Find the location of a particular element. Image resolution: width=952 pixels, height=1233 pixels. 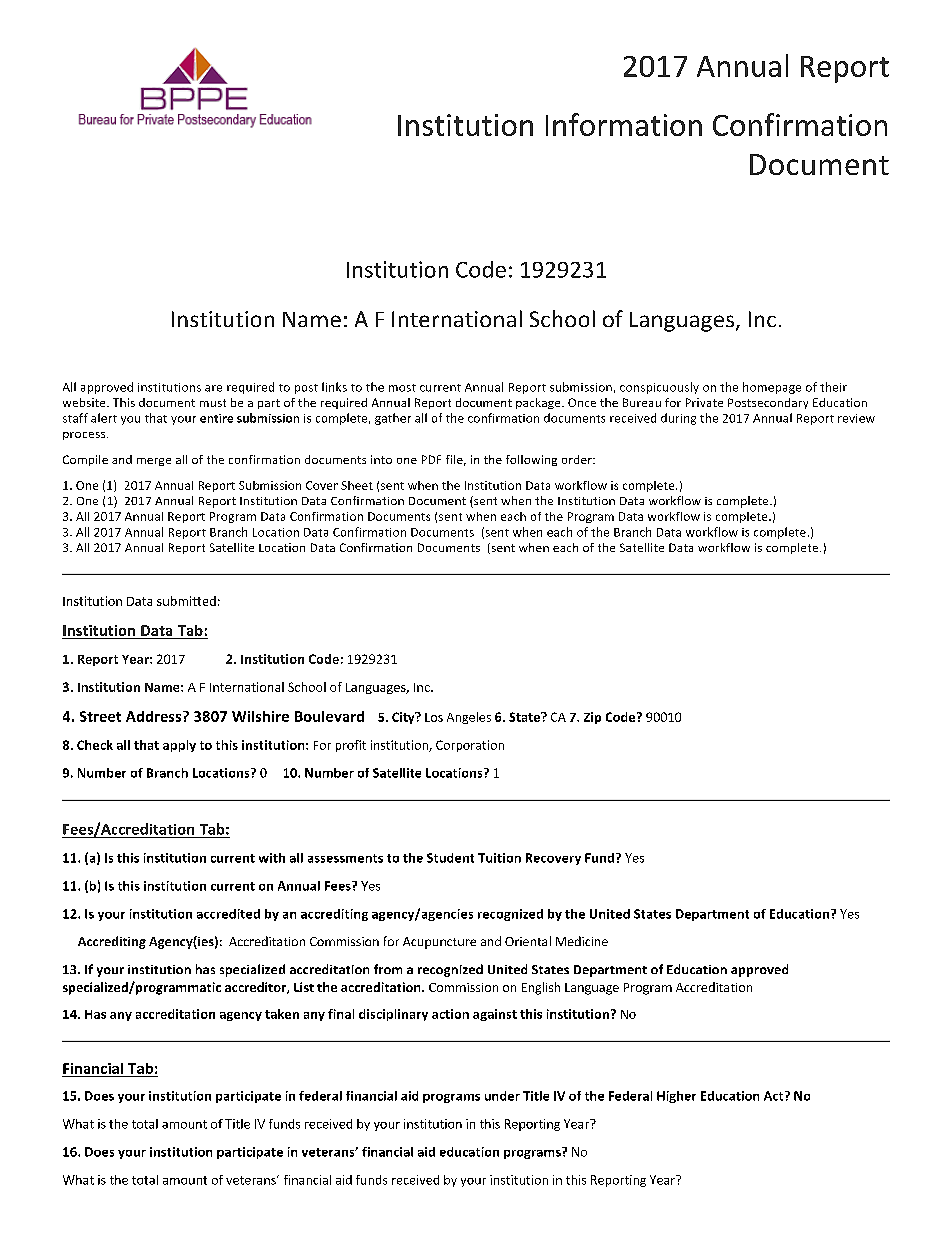

taken is located at coordinates (282, 1014).
